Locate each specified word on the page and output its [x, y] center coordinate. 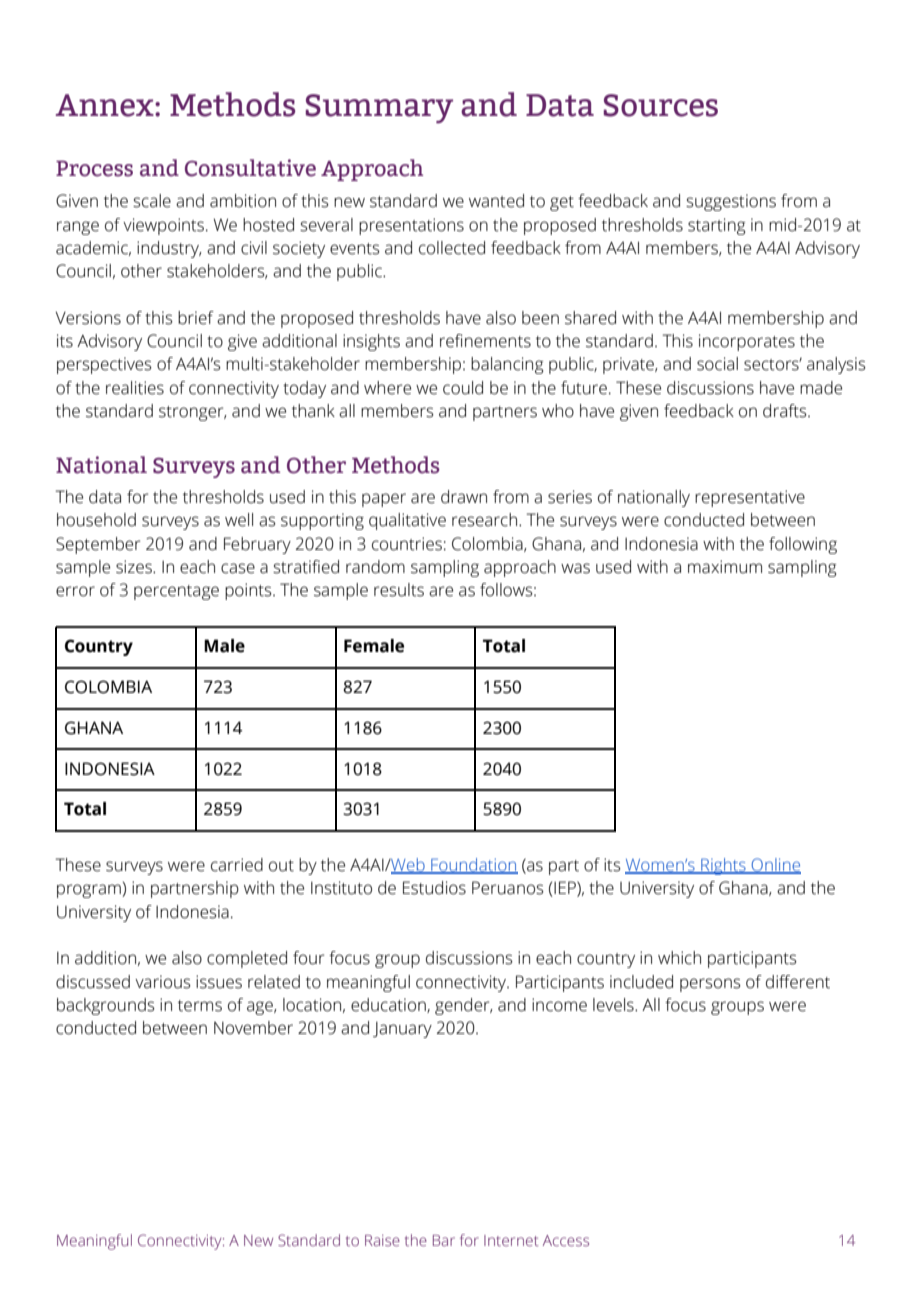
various [163, 982]
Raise [382, 1240]
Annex [106, 105]
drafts [786, 411]
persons [710, 985]
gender [463, 1006]
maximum [725, 567]
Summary [379, 109]
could [463, 388]
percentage [176, 592]
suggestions [731, 202]
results [399, 590]
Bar [444, 1240]
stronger [192, 413]
